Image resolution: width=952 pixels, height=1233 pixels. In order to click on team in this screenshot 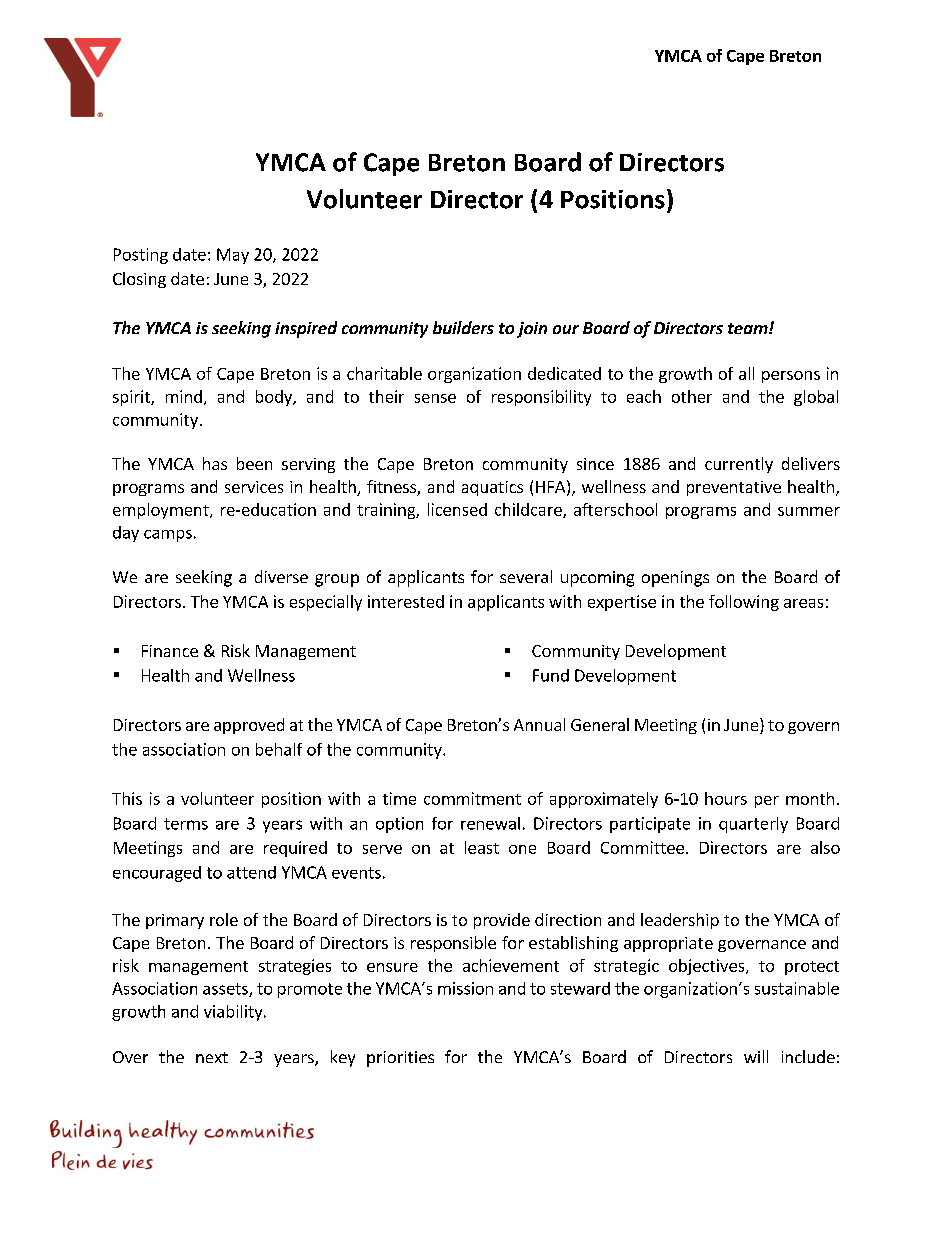, I will do `click(749, 328)`.
